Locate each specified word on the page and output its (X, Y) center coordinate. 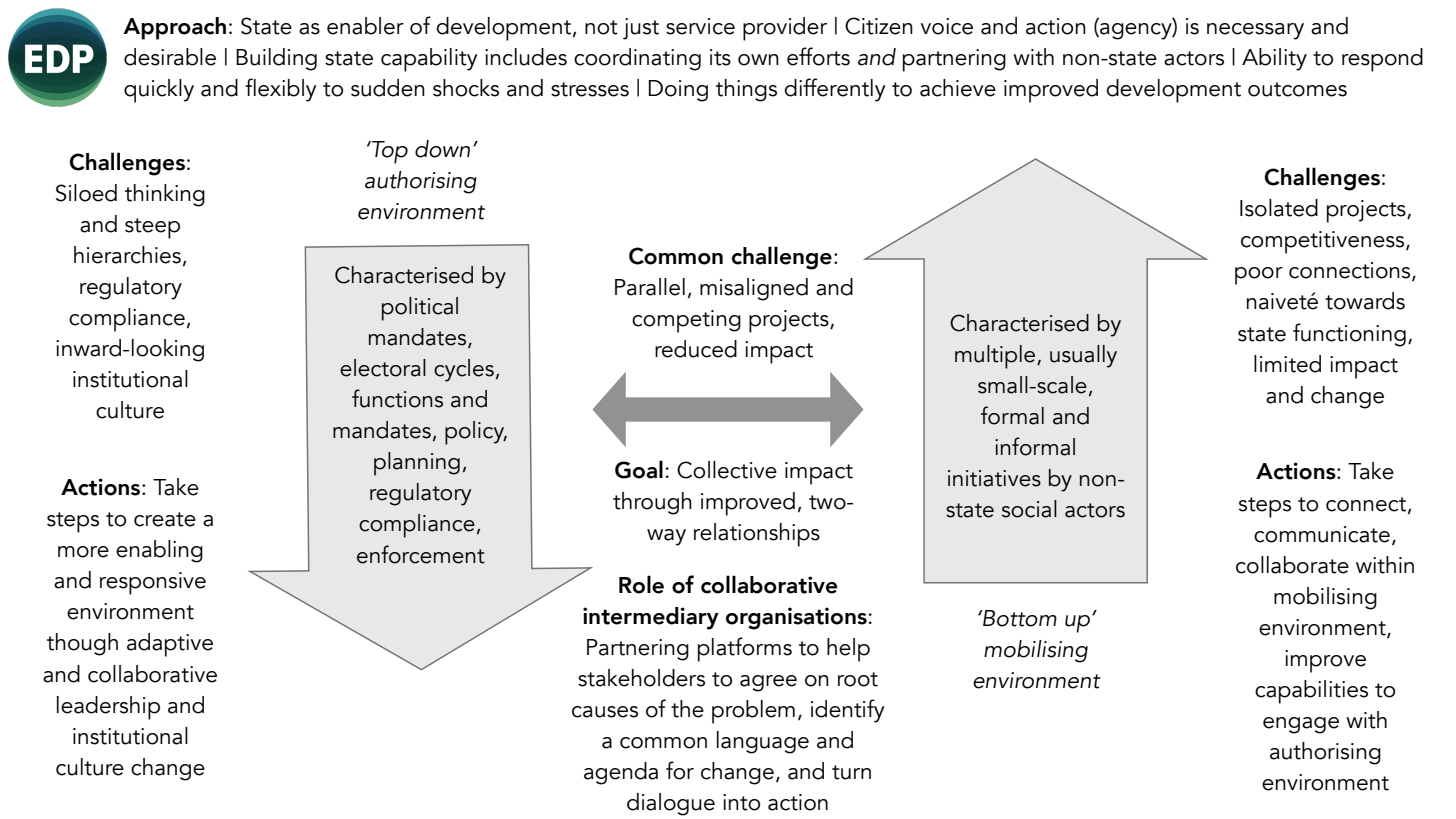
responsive (153, 583)
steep (152, 228)
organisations (796, 618)
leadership (108, 708)
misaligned (754, 289)
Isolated (1279, 208)
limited (1287, 364)
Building (276, 59)
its (720, 57)
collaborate (1292, 565)
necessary (1255, 31)
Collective (727, 470)
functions (397, 398)
